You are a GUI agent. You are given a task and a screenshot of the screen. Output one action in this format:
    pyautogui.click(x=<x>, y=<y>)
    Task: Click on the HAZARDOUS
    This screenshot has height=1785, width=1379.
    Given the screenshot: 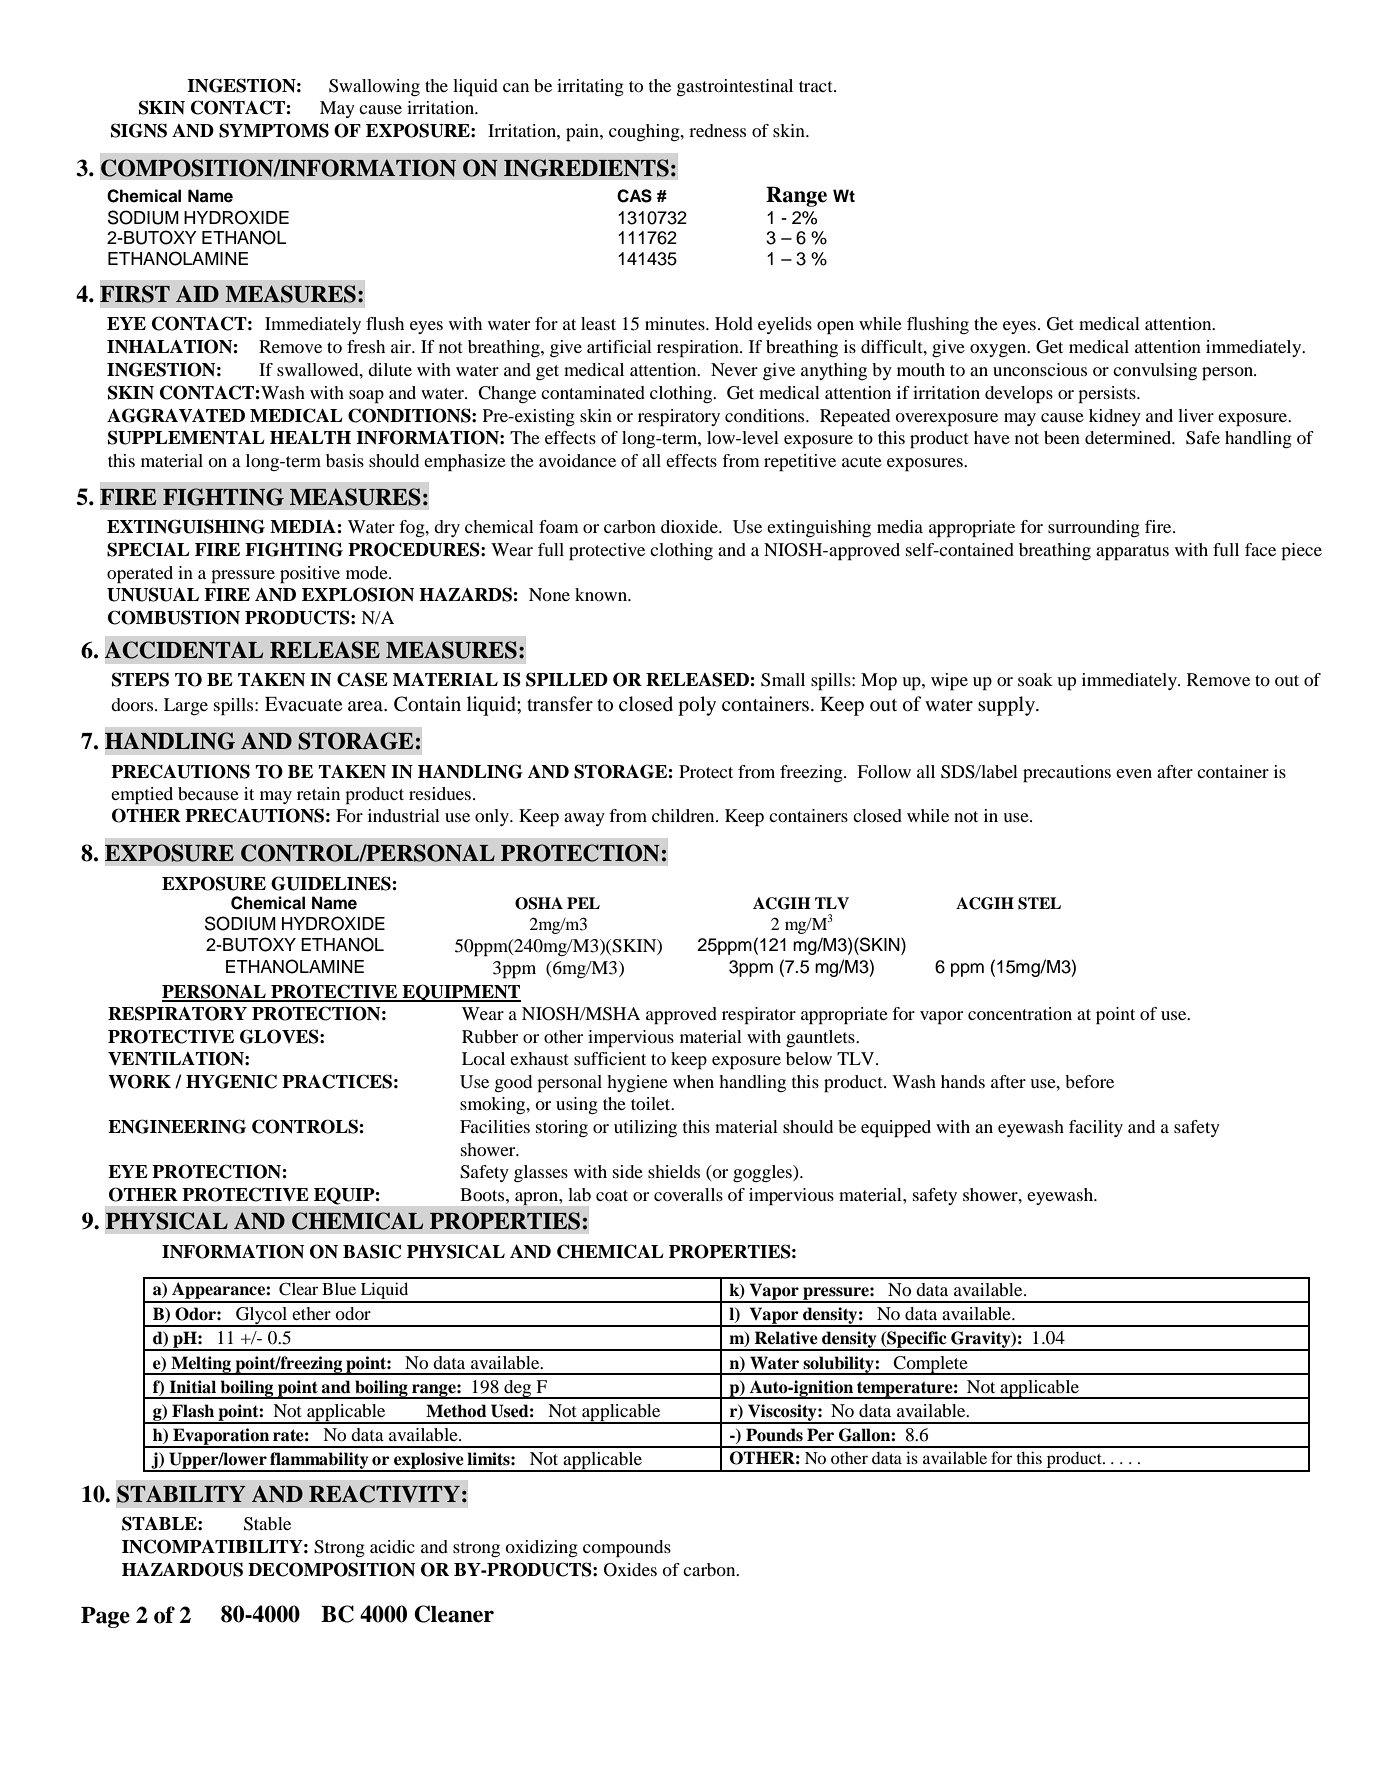 What is the action you would take?
    pyautogui.click(x=182, y=1569)
